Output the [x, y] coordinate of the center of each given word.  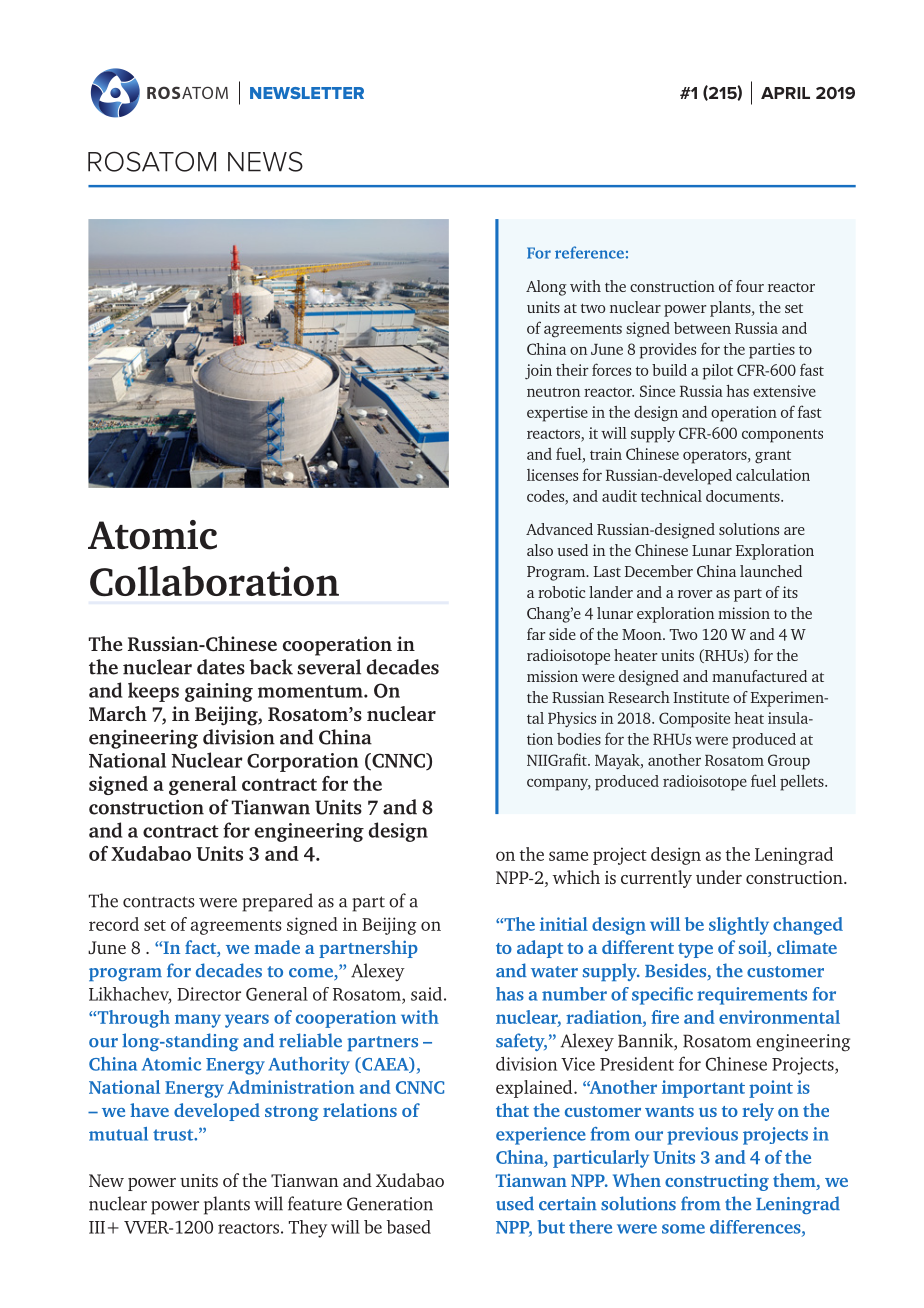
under [719, 877]
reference [589, 252]
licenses [552, 475]
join [538, 372]
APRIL [785, 93]
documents [744, 496]
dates [221, 667]
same [568, 856]
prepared [277, 902]
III [97, 1227]
